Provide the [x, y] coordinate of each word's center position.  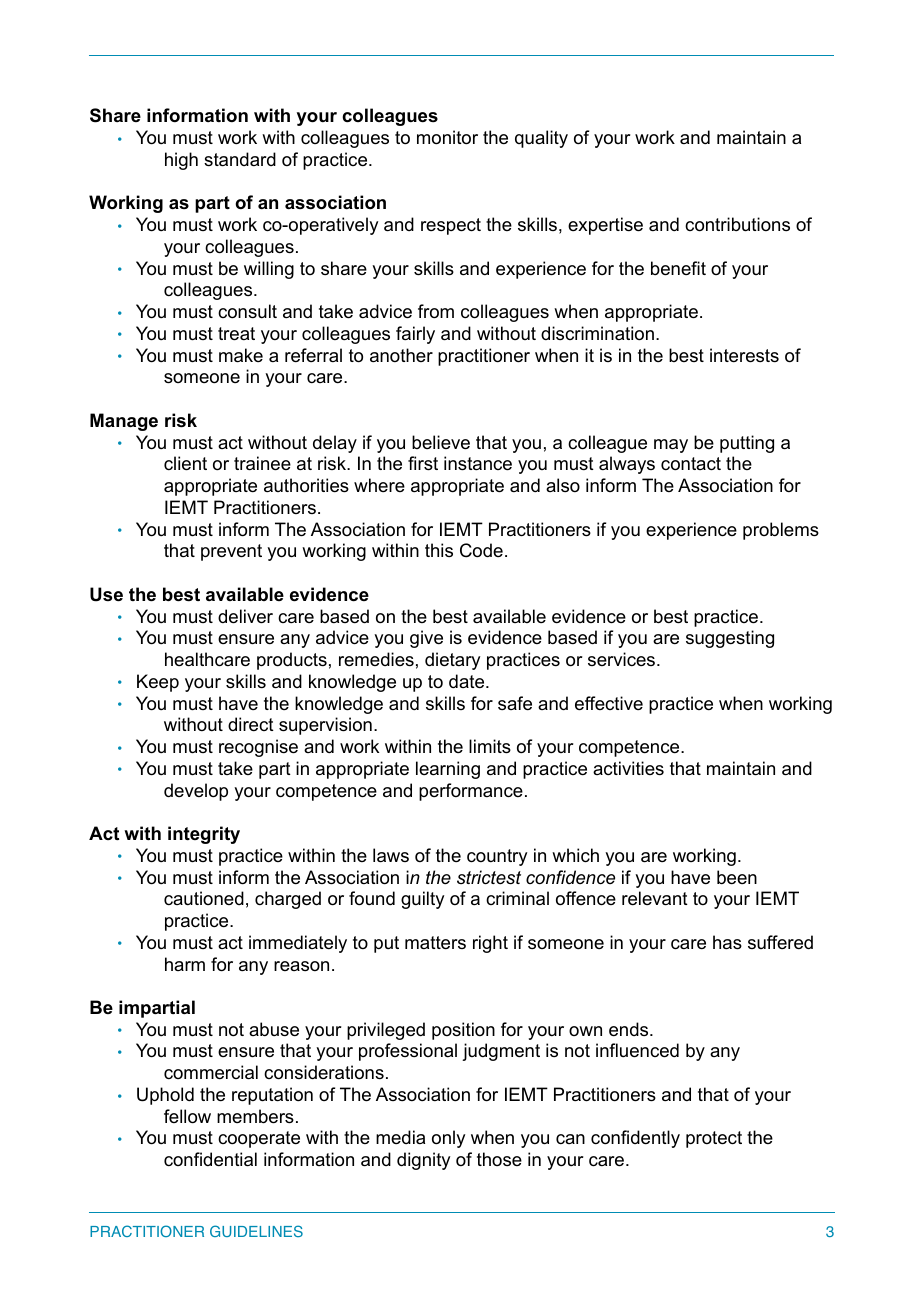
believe [441, 442]
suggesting [730, 639]
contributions [737, 224]
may [671, 446]
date [468, 681]
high [181, 161]
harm [185, 964]
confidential [210, 1159]
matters [435, 943]
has [727, 942]
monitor [447, 137]
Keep [158, 683]
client [185, 463]
